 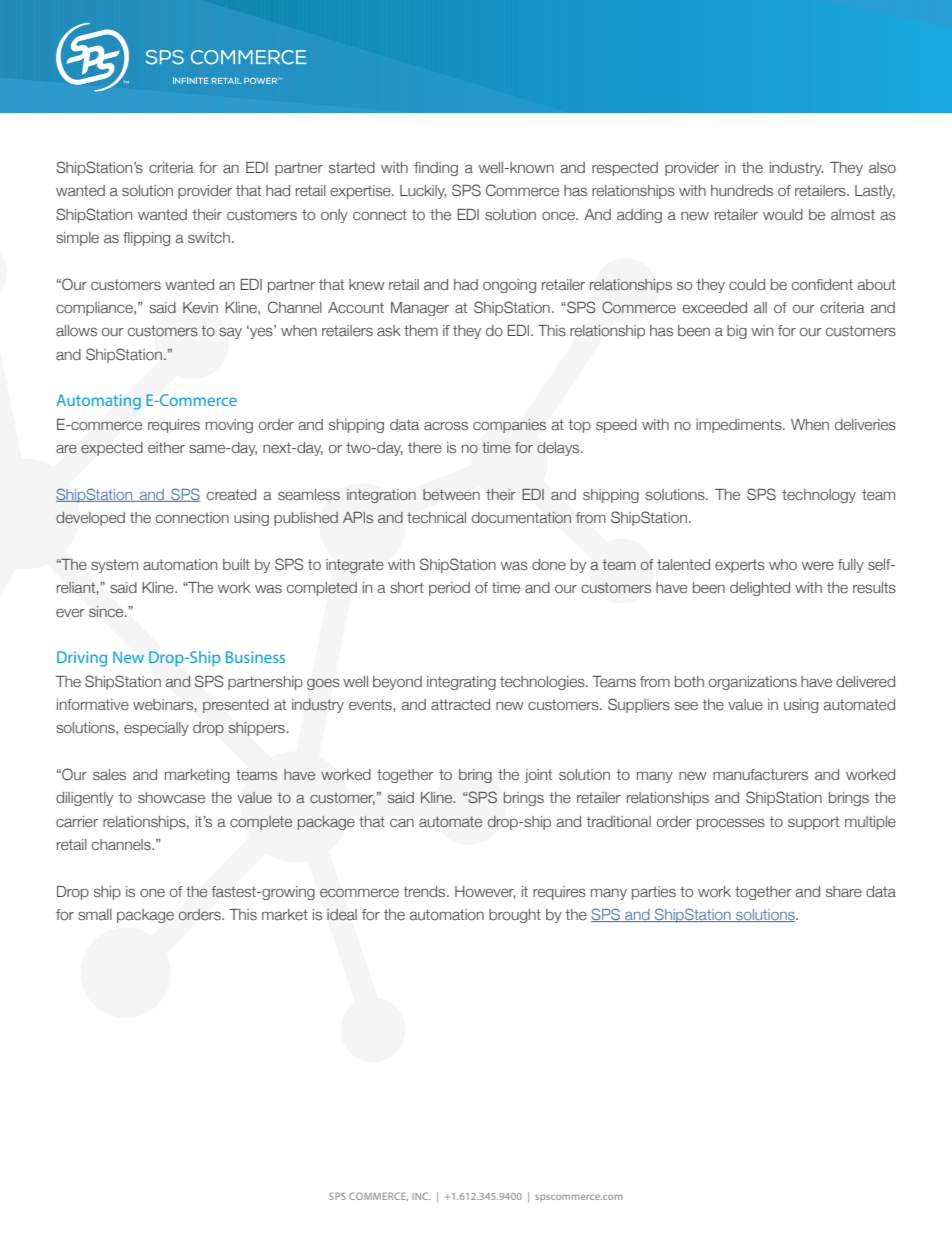 What do you see at coordinates (255, 657) in the image?
I see `Business` at bounding box center [255, 657].
